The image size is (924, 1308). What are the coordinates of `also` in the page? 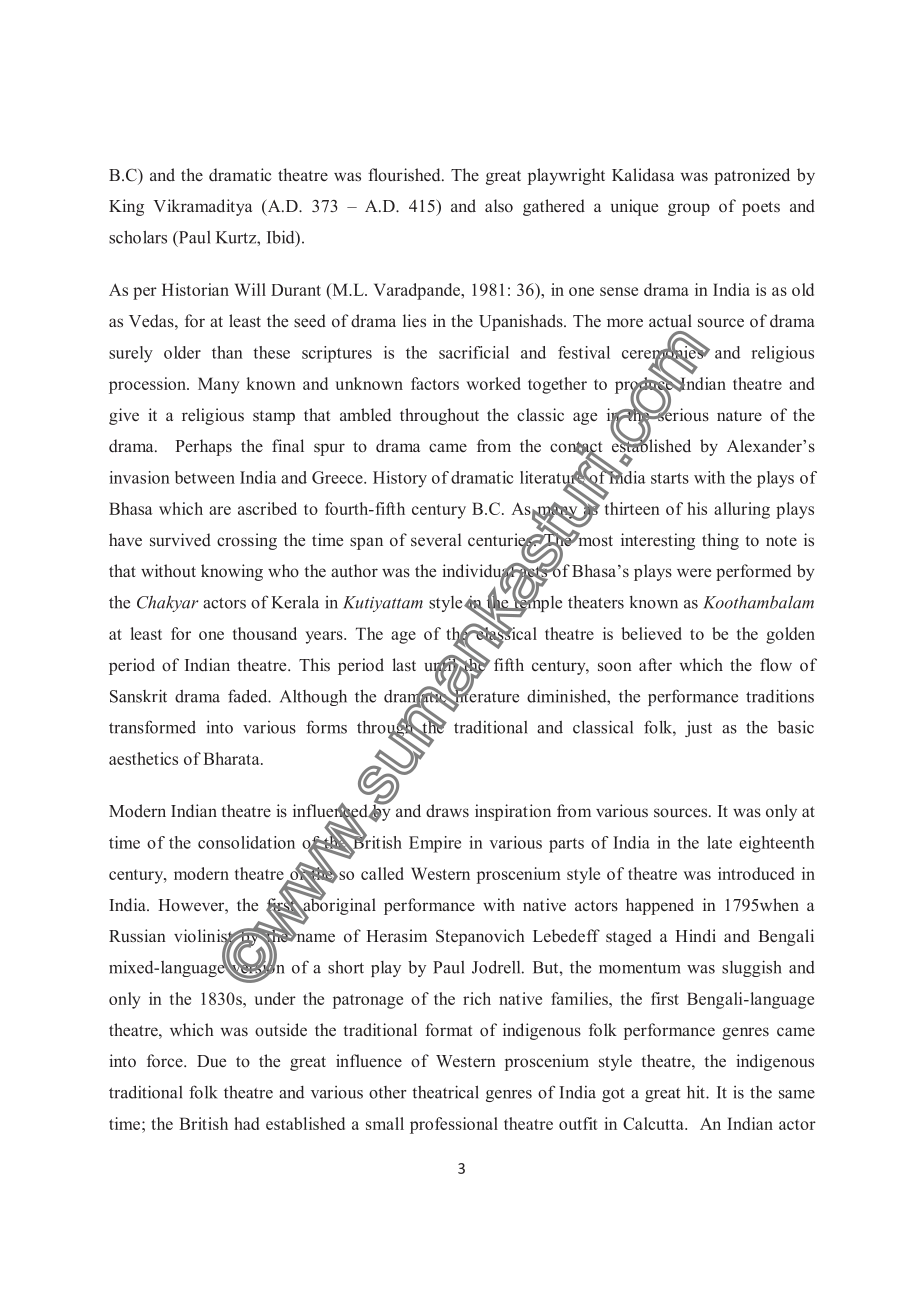 It's located at (499, 206).
